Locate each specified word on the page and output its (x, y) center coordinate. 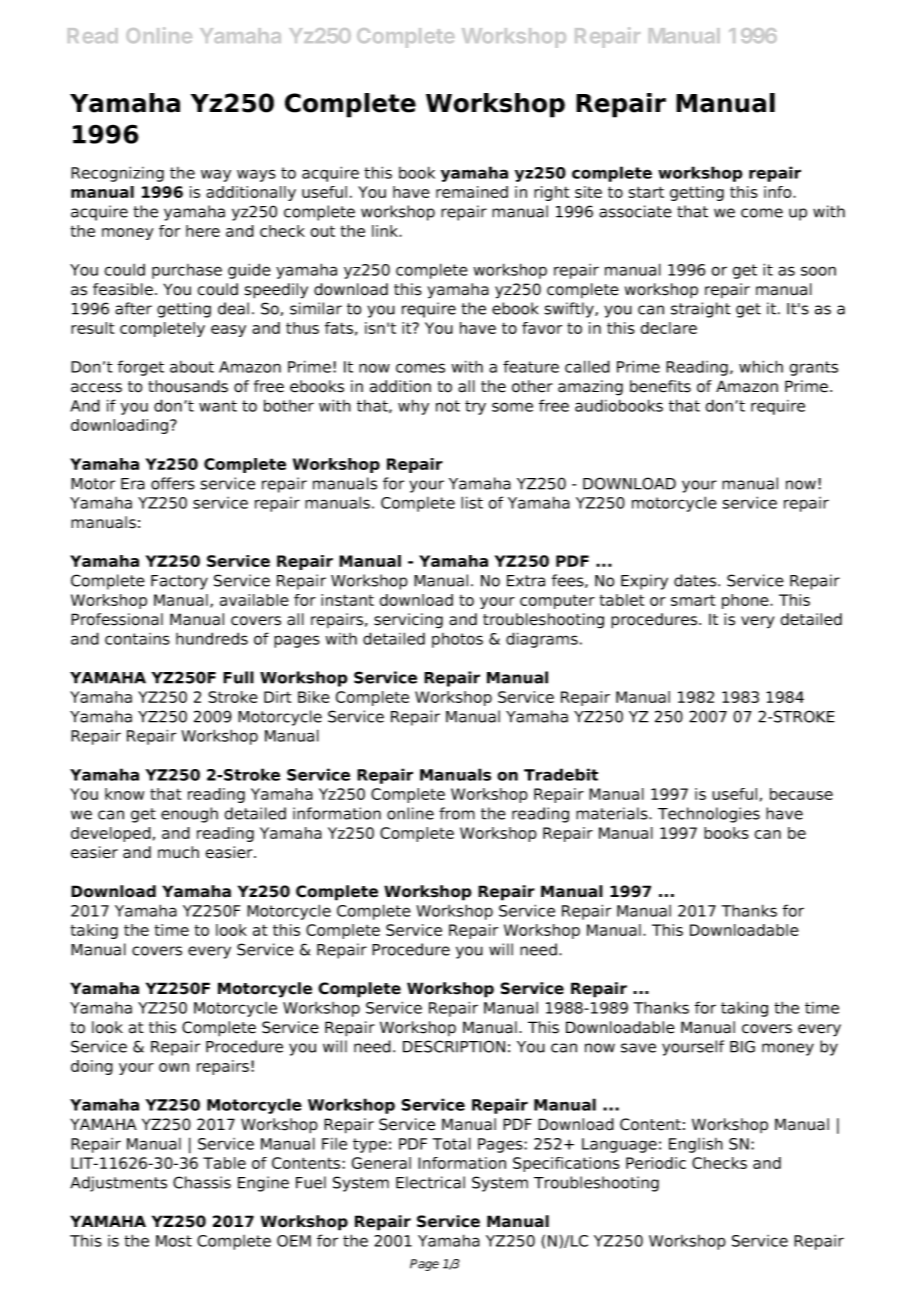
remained (472, 192)
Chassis (202, 1182)
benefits (660, 386)
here (203, 231)
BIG (742, 1046)
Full (238, 677)
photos (457, 640)
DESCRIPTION (454, 1046)
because (801, 794)
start (646, 192)
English (696, 1145)
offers (173, 483)
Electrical (430, 1182)
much (178, 852)
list (472, 502)
